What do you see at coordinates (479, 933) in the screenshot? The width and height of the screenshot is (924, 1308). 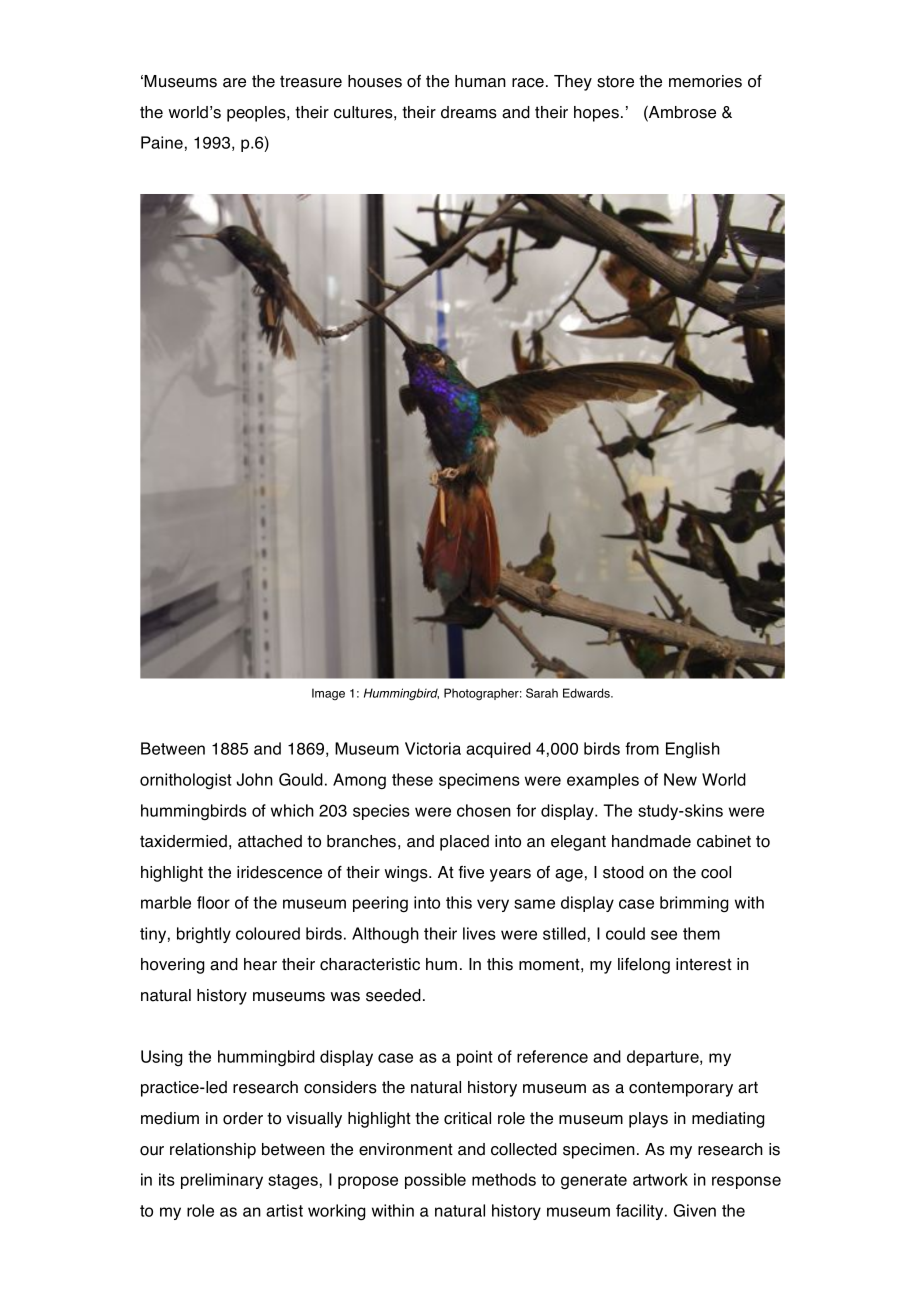 I see `lives` at bounding box center [479, 933].
